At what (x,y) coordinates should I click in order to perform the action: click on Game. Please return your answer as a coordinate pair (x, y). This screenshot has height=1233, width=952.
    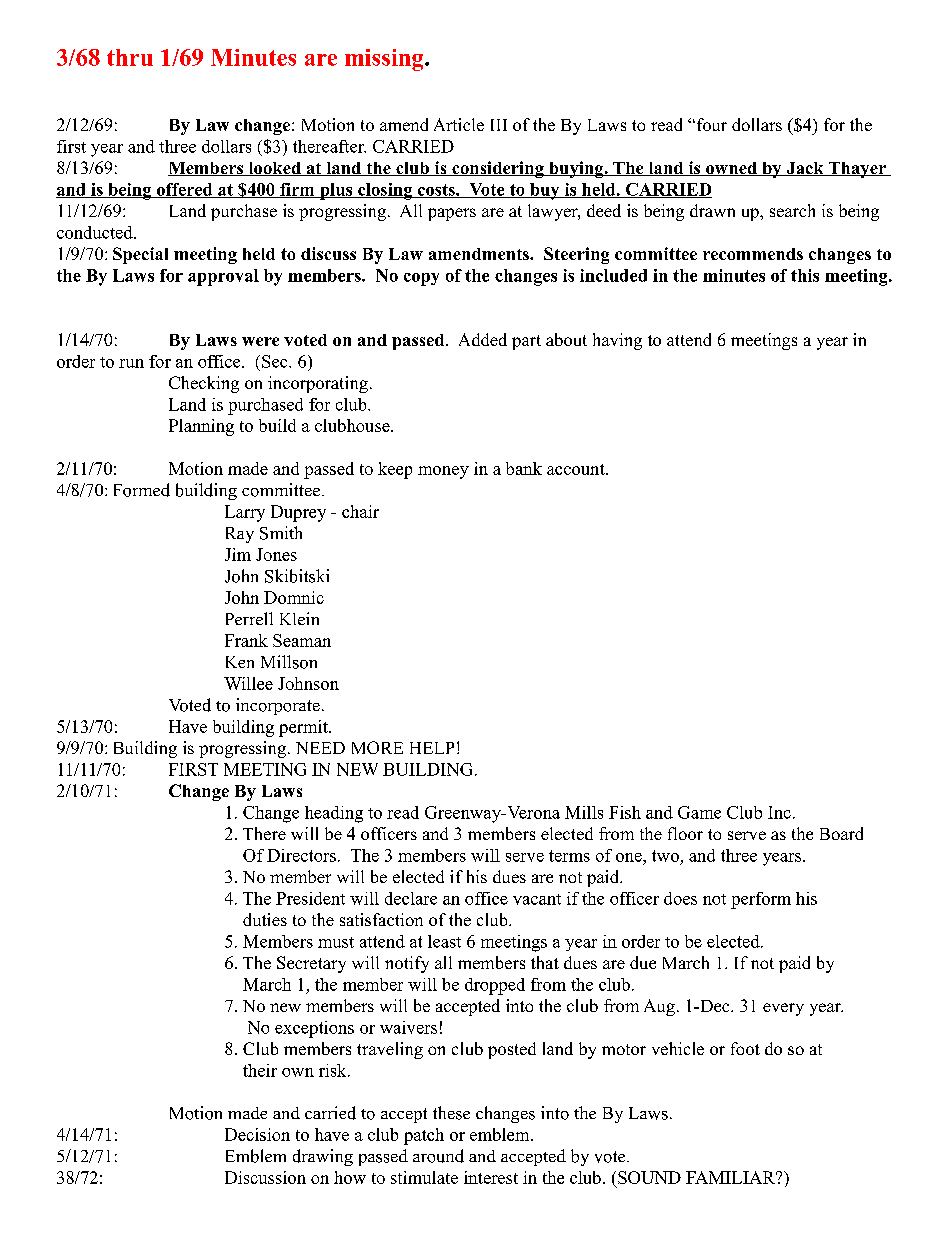
    Looking at the image, I should click on (699, 812).
